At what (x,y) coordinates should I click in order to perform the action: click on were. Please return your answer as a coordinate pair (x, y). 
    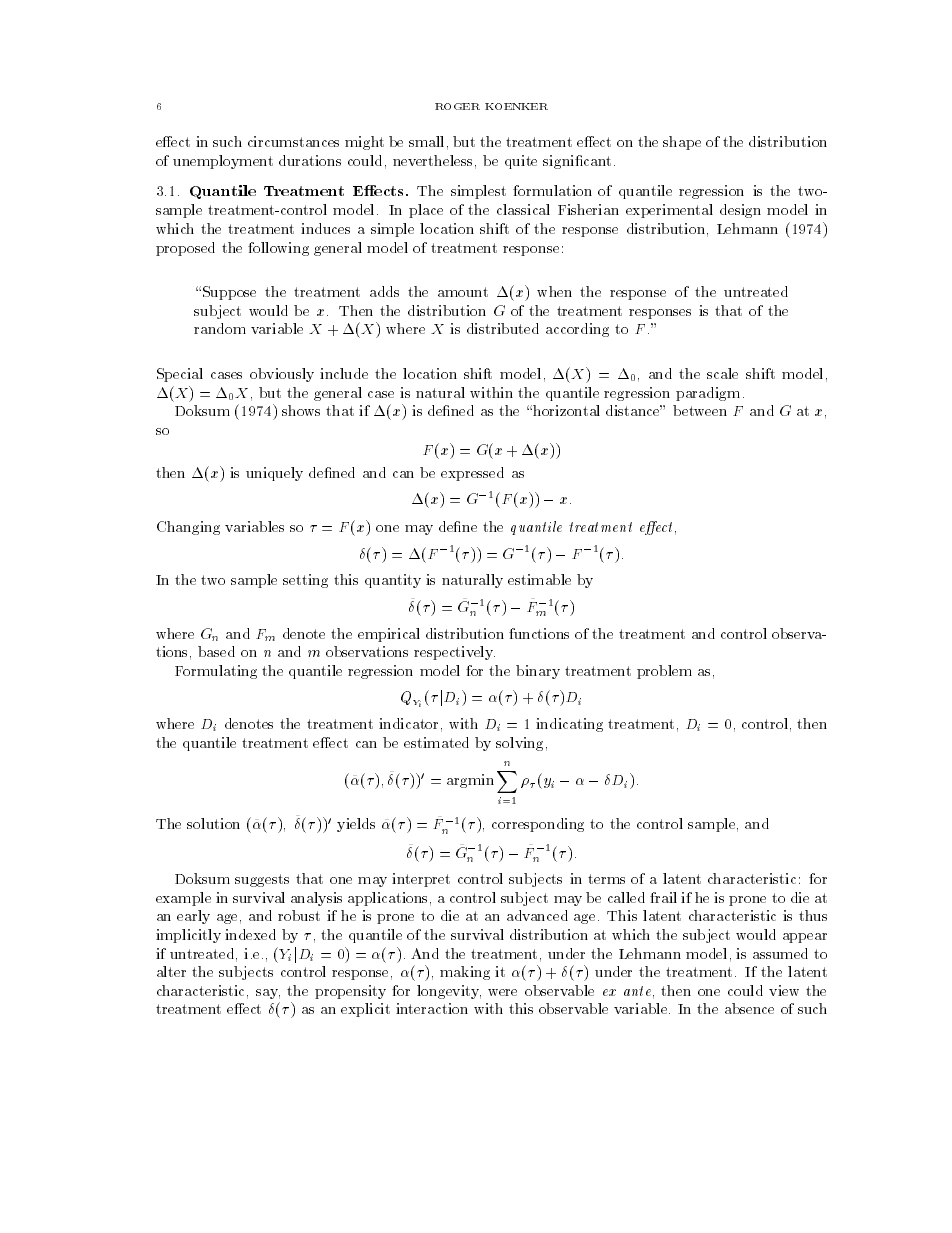
    Looking at the image, I should click on (502, 992).
